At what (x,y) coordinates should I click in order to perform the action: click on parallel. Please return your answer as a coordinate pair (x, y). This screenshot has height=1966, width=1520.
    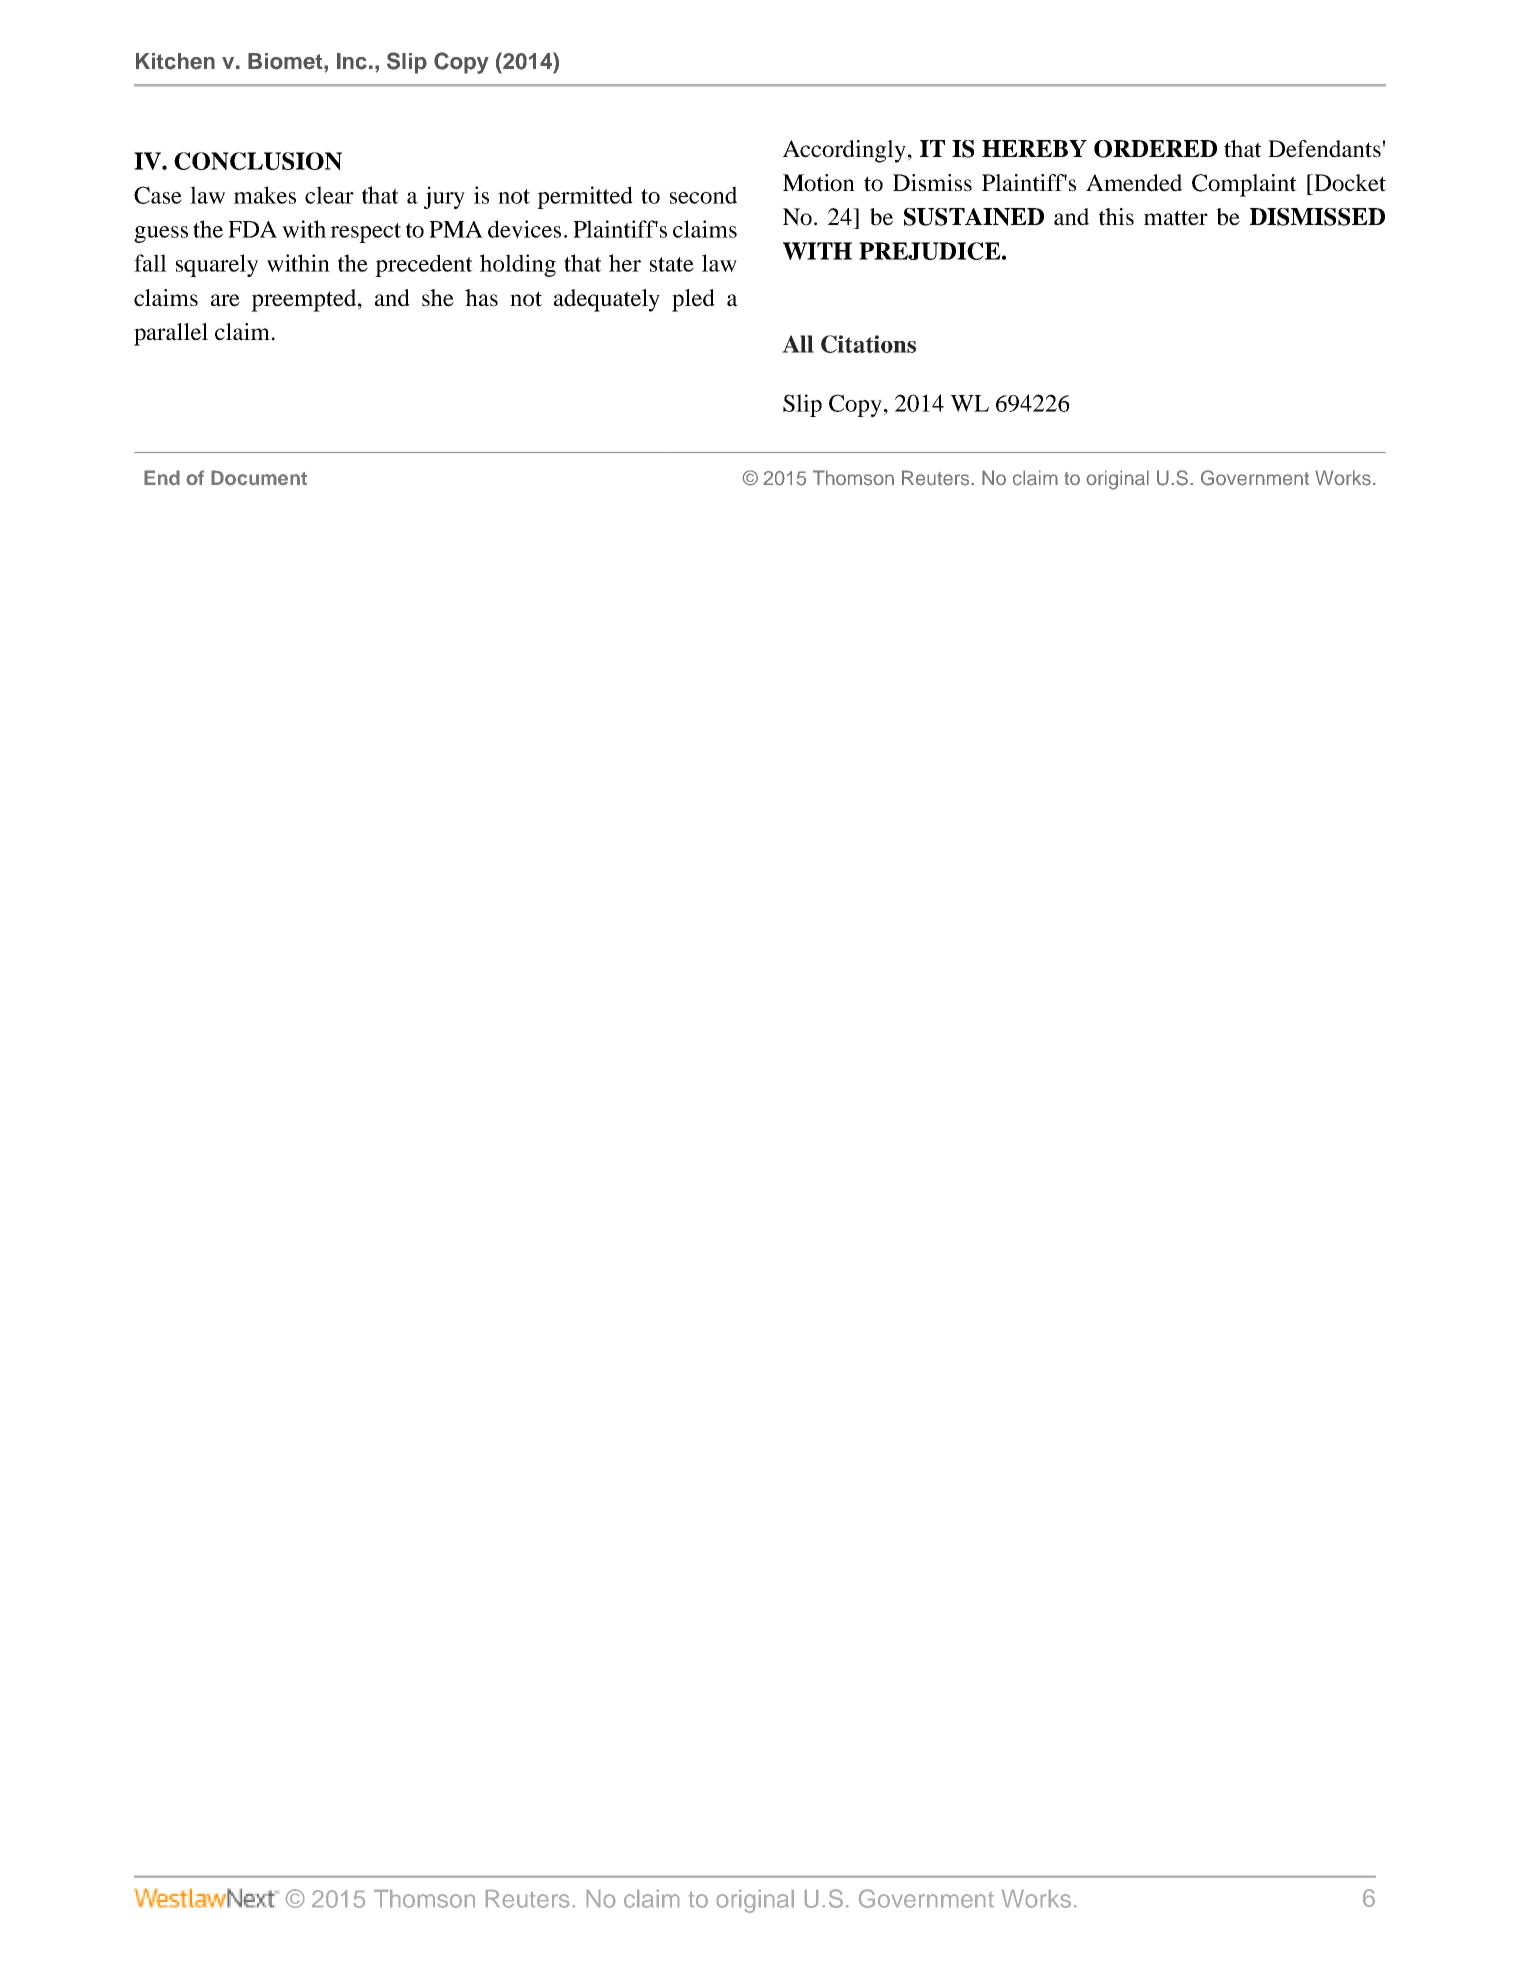
    Looking at the image, I should click on (171, 334).
